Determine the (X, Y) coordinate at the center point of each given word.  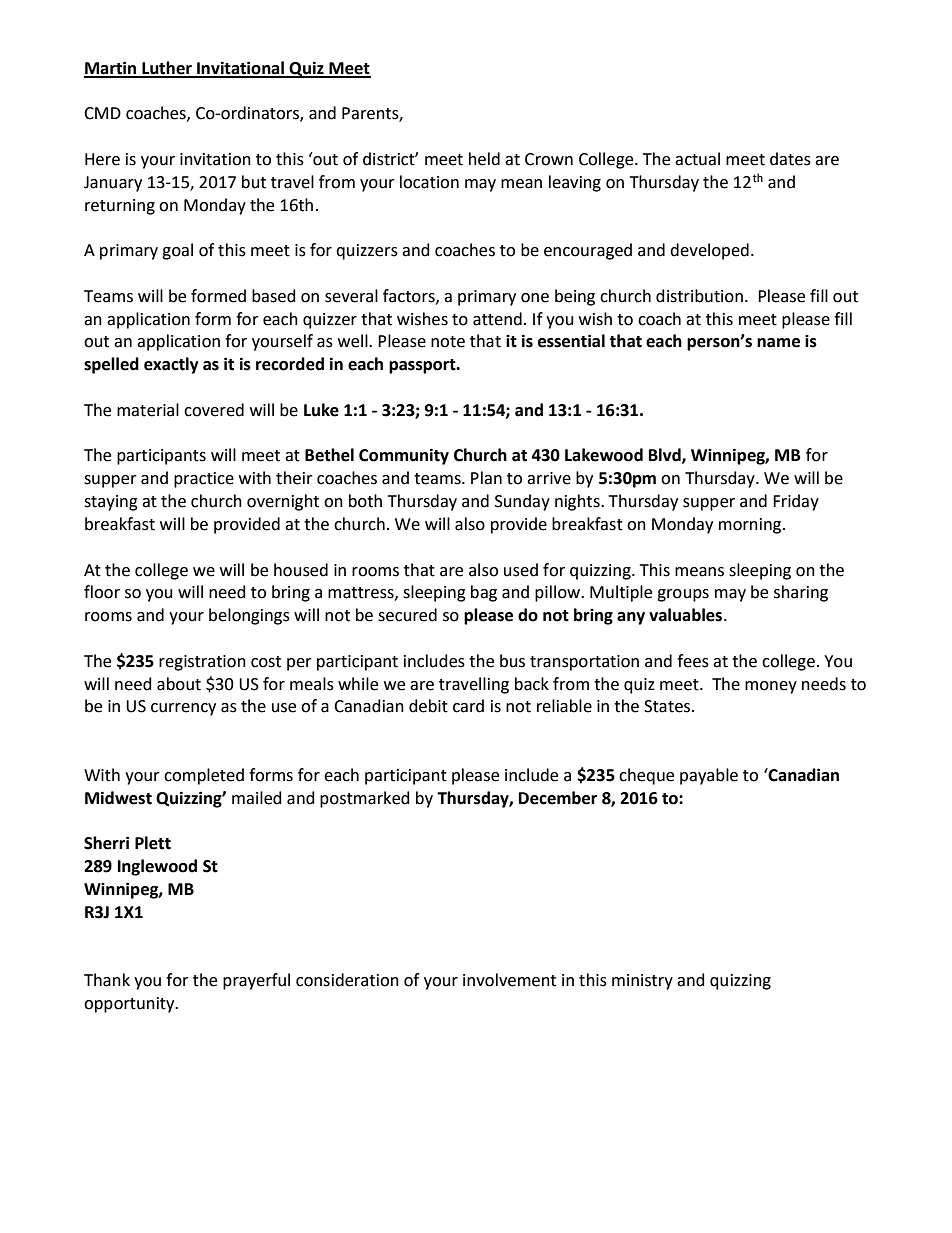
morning (751, 526)
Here (102, 159)
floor (102, 592)
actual (697, 159)
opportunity (130, 1005)
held (484, 159)
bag (484, 593)
